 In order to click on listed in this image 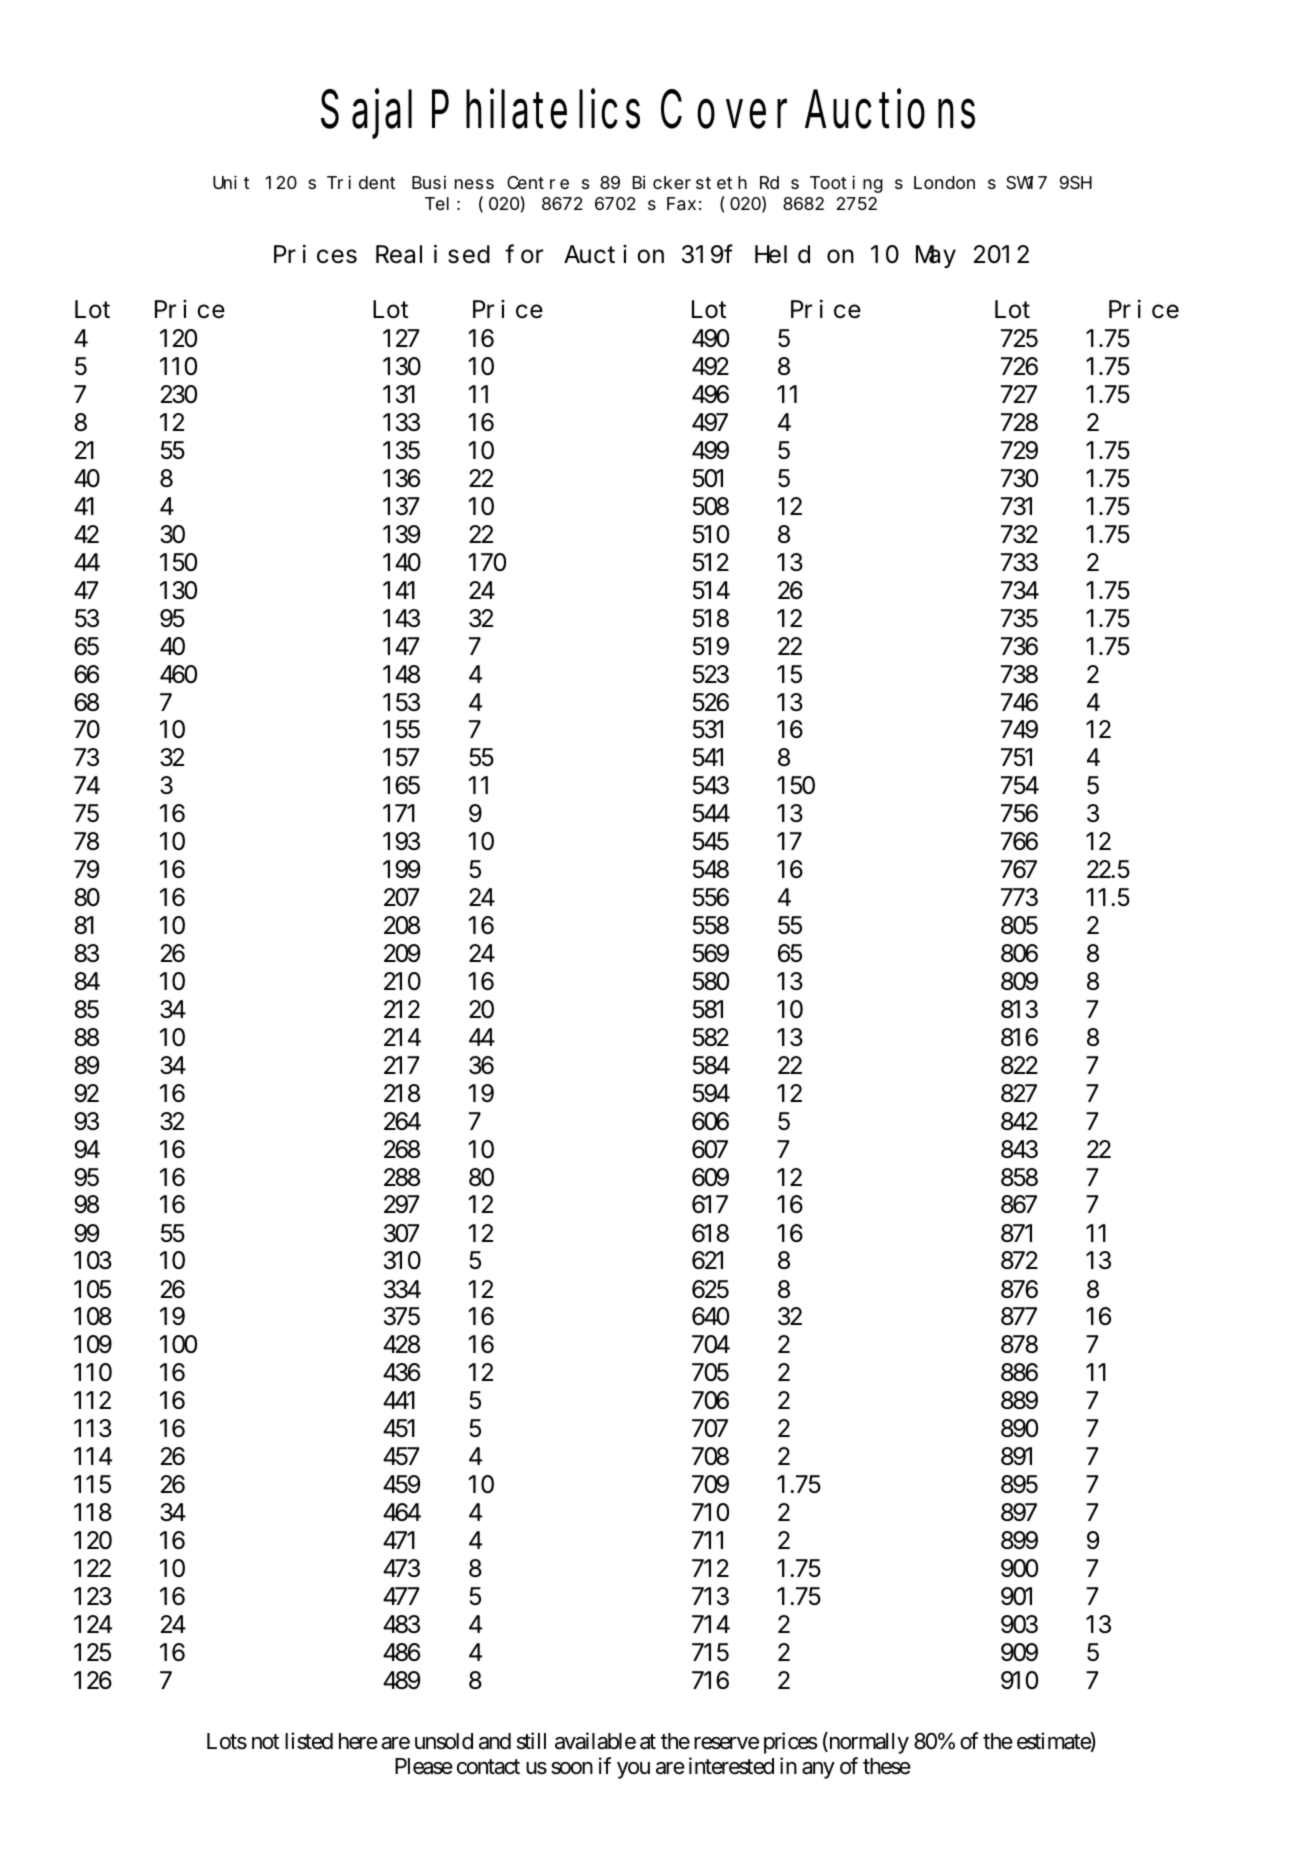, I will do `click(309, 1741)`.
